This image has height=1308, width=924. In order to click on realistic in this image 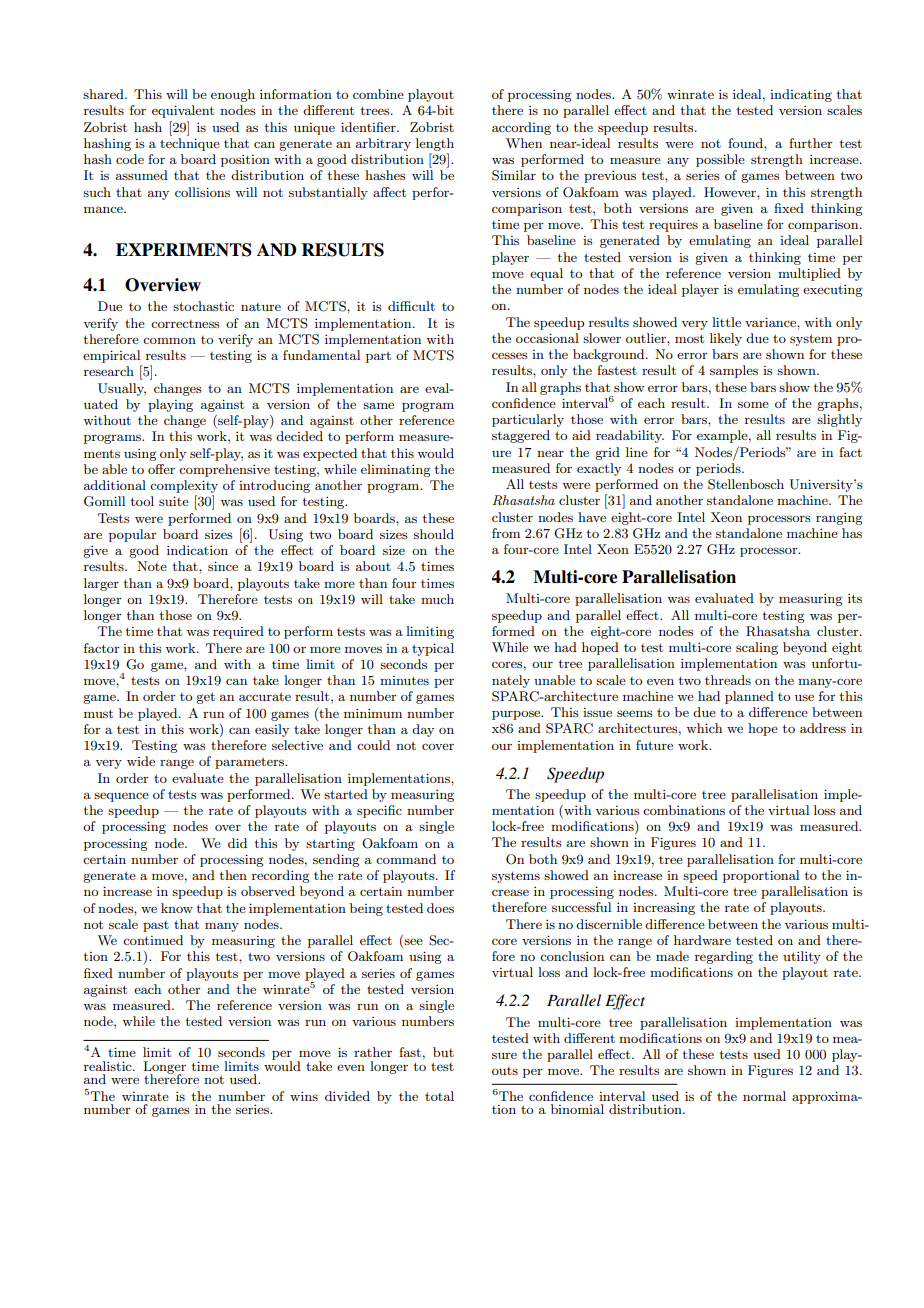, I will do `click(109, 1066)`.
